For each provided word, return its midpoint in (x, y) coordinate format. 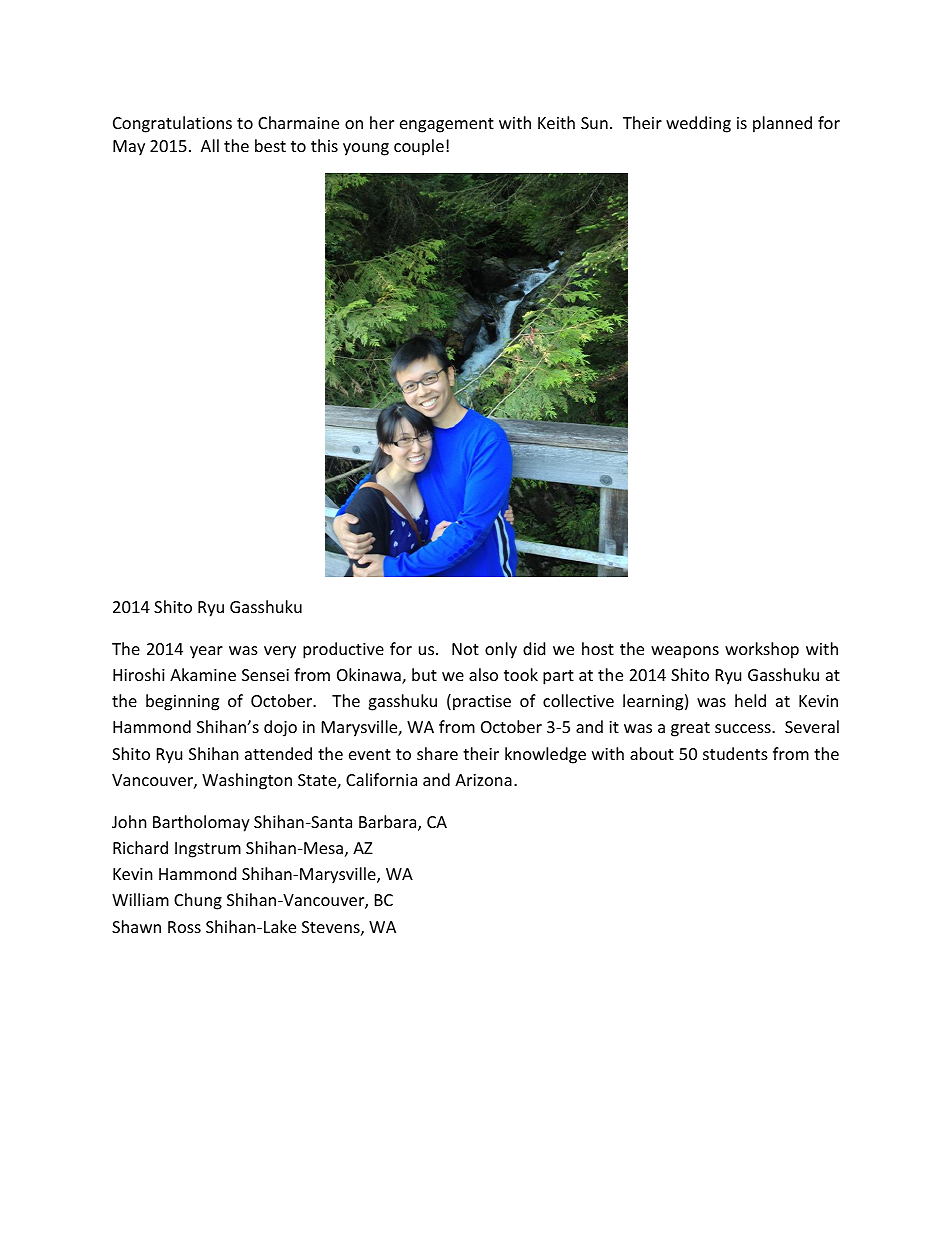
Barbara (389, 823)
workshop (762, 650)
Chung (198, 901)
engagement (447, 125)
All (210, 145)
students (735, 753)
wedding (698, 124)
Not (465, 649)
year (206, 652)
